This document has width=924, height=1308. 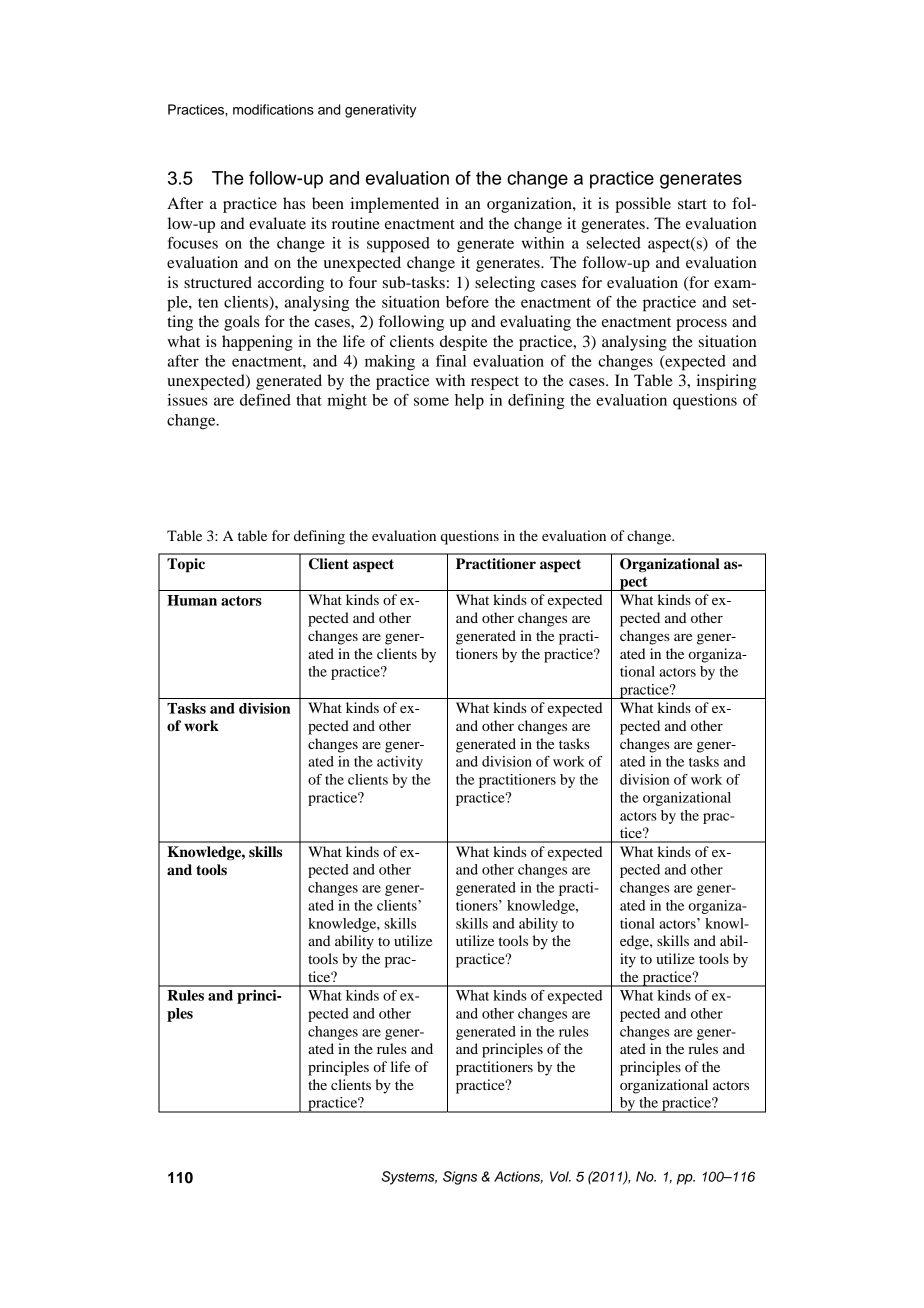 What do you see at coordinates (395, 205) in the document?
I see `implemented` at bounding box center [395, 205].
